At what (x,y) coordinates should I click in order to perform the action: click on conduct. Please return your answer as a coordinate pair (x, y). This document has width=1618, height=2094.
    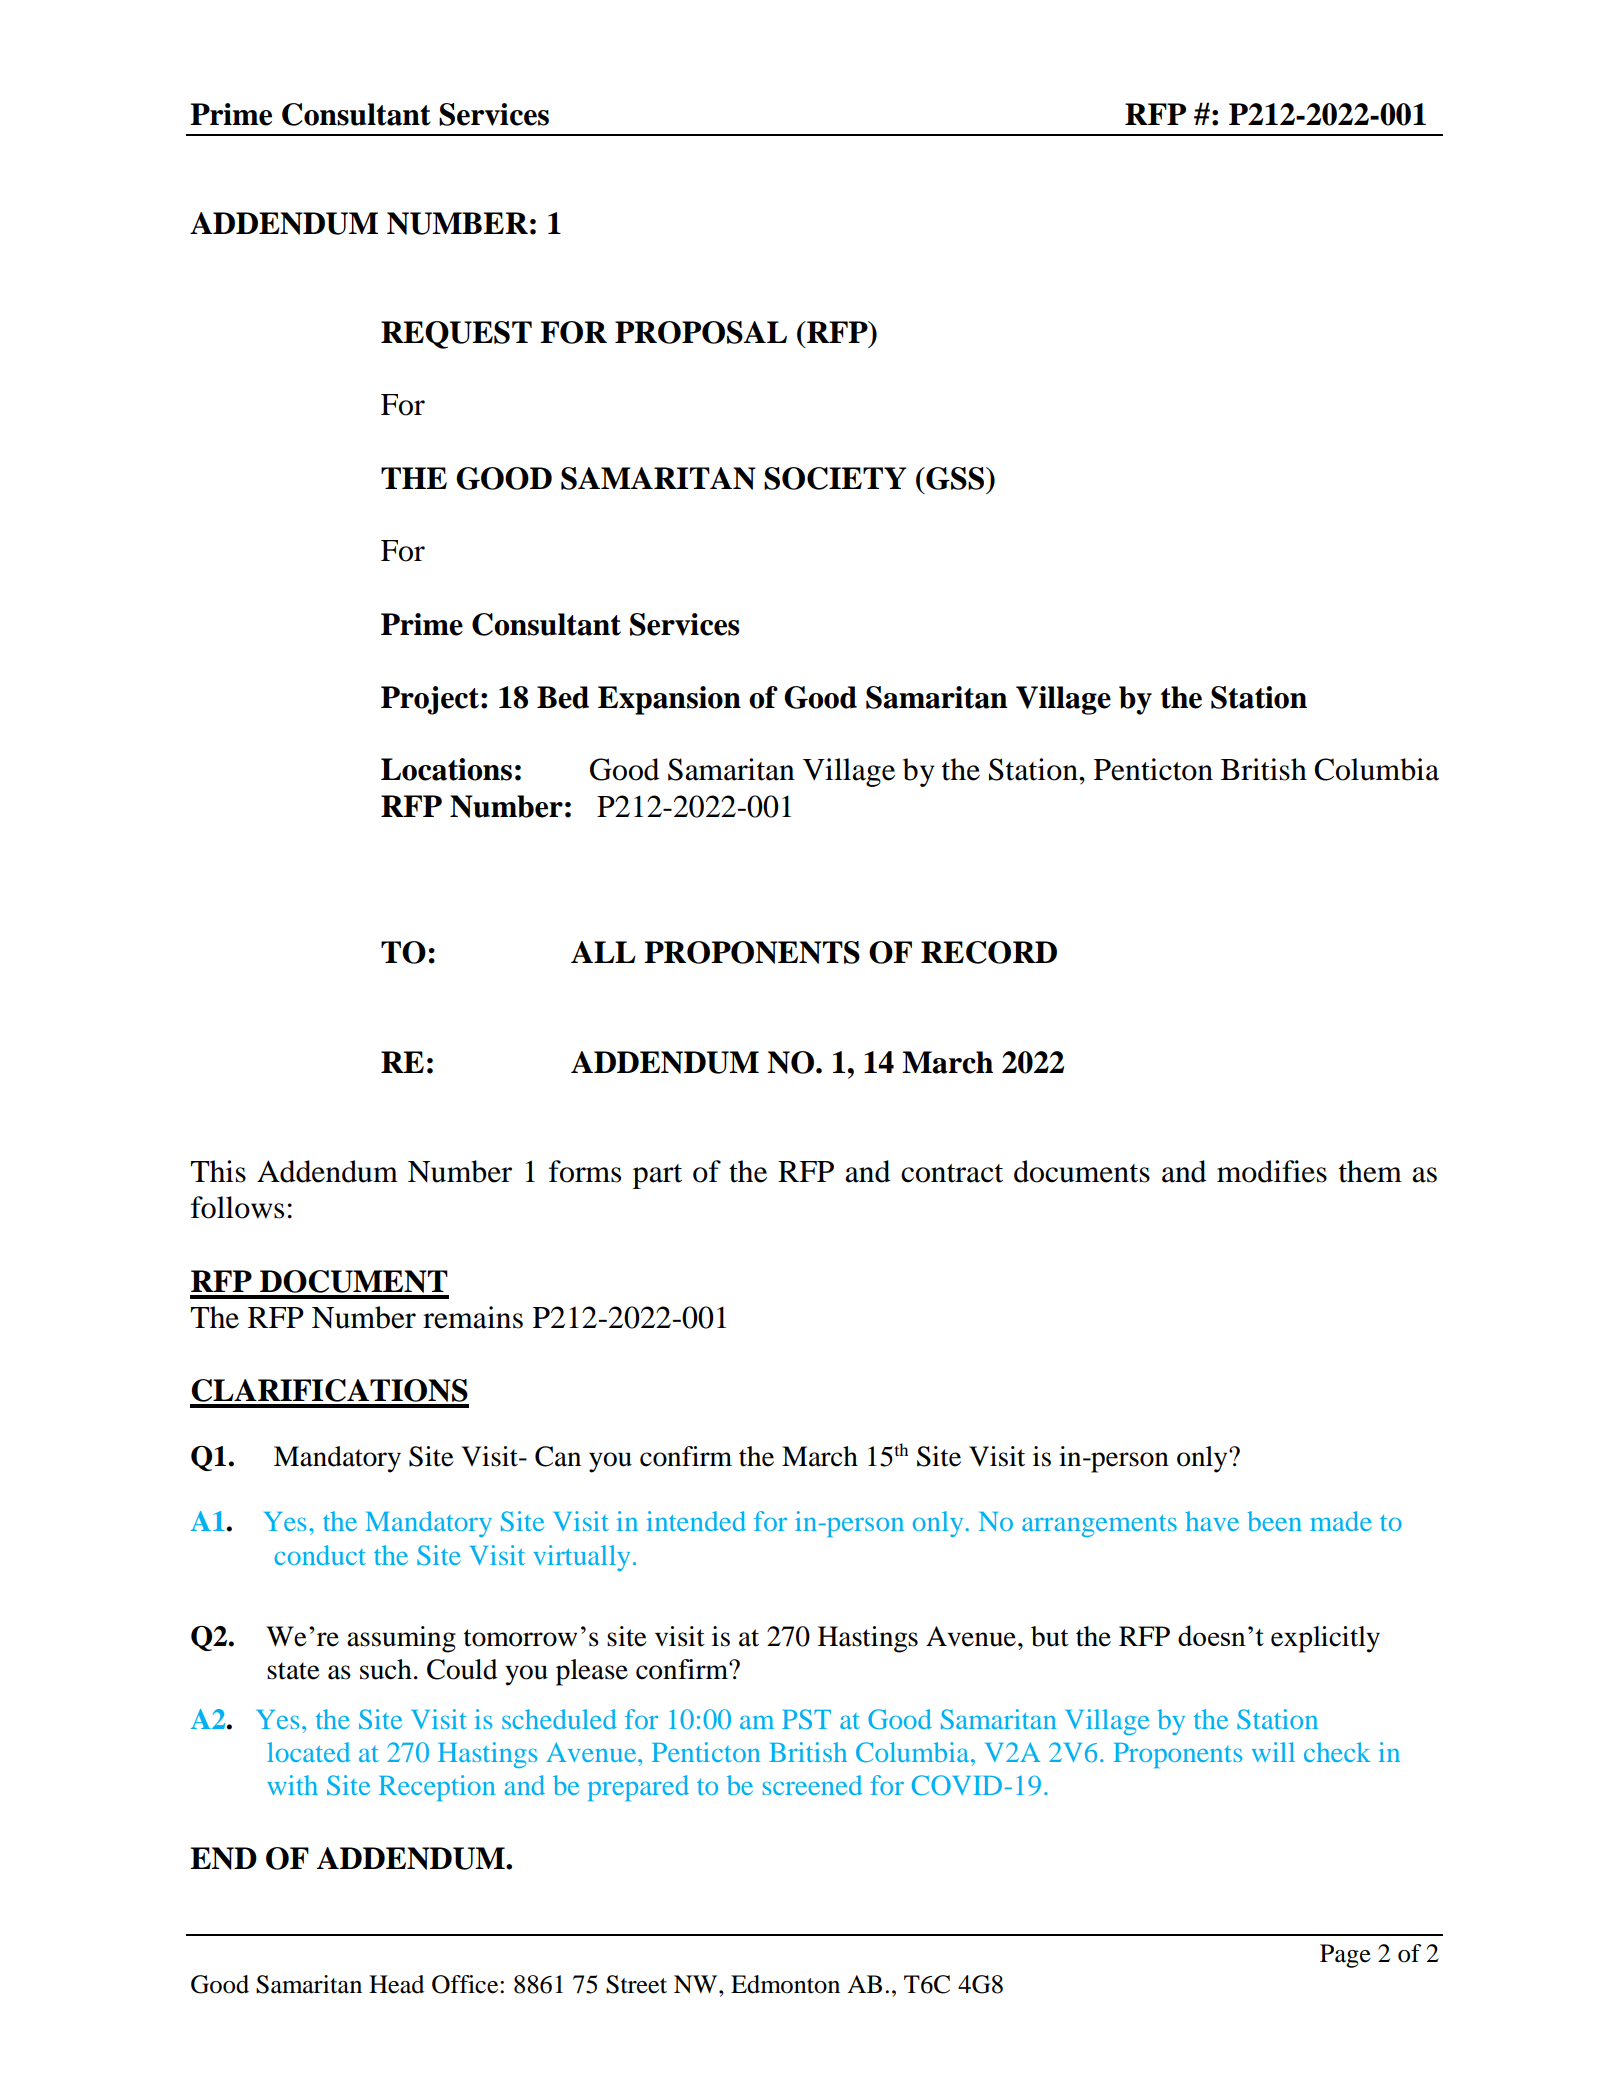
    Looking at the image, I should click on (320, 1555).
